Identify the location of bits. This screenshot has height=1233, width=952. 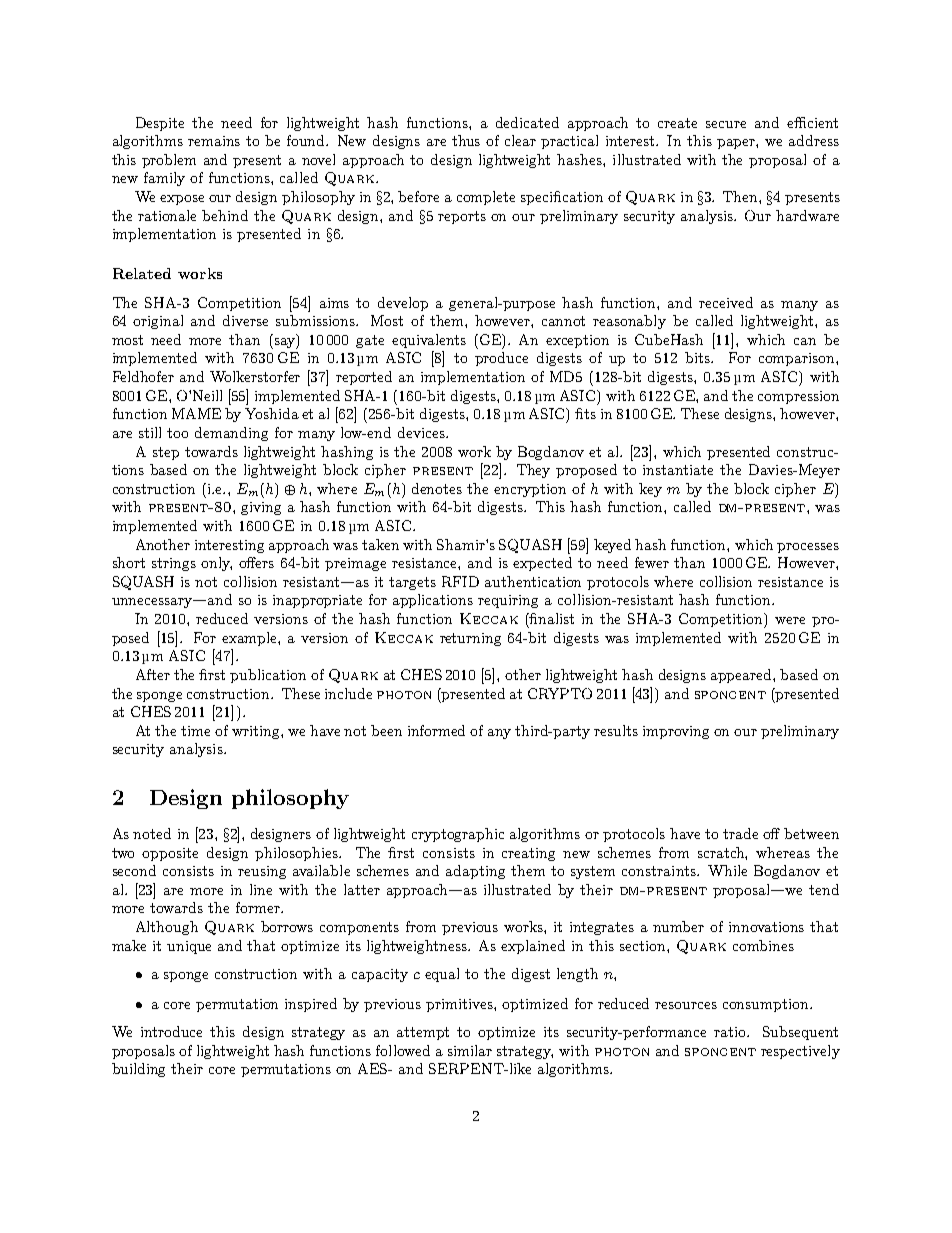
(699, 357).
